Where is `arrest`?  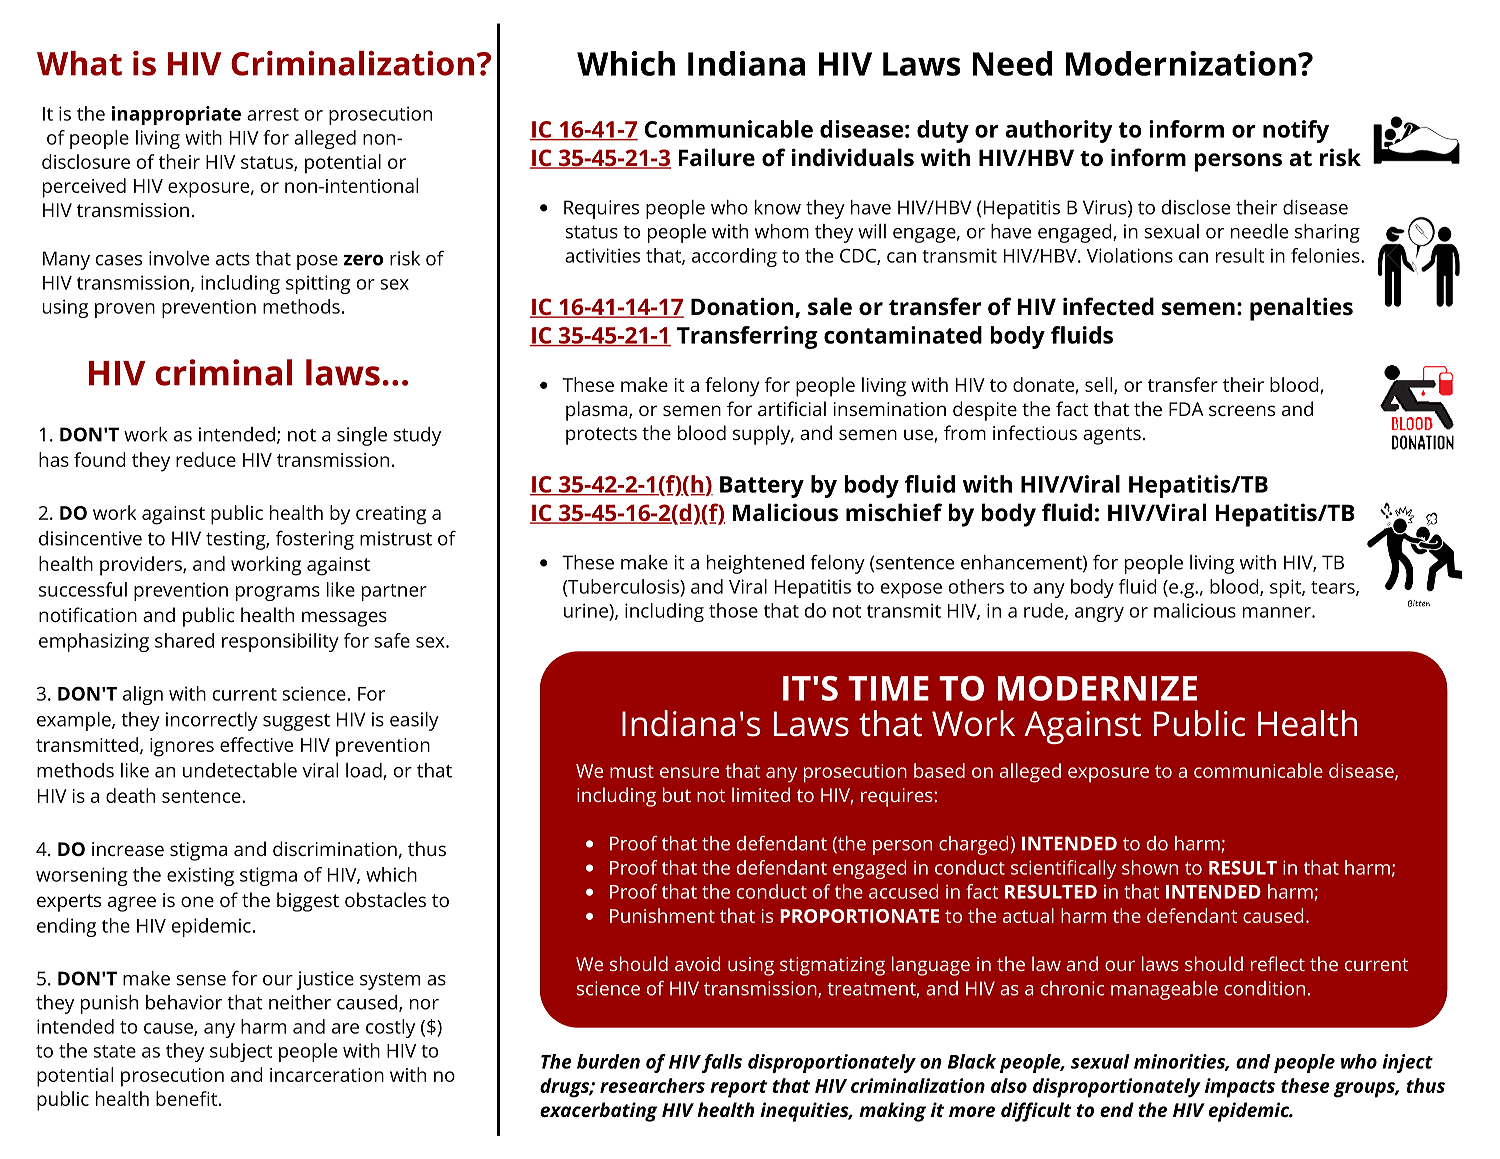
arrest is located at coordinates (273, 114).
